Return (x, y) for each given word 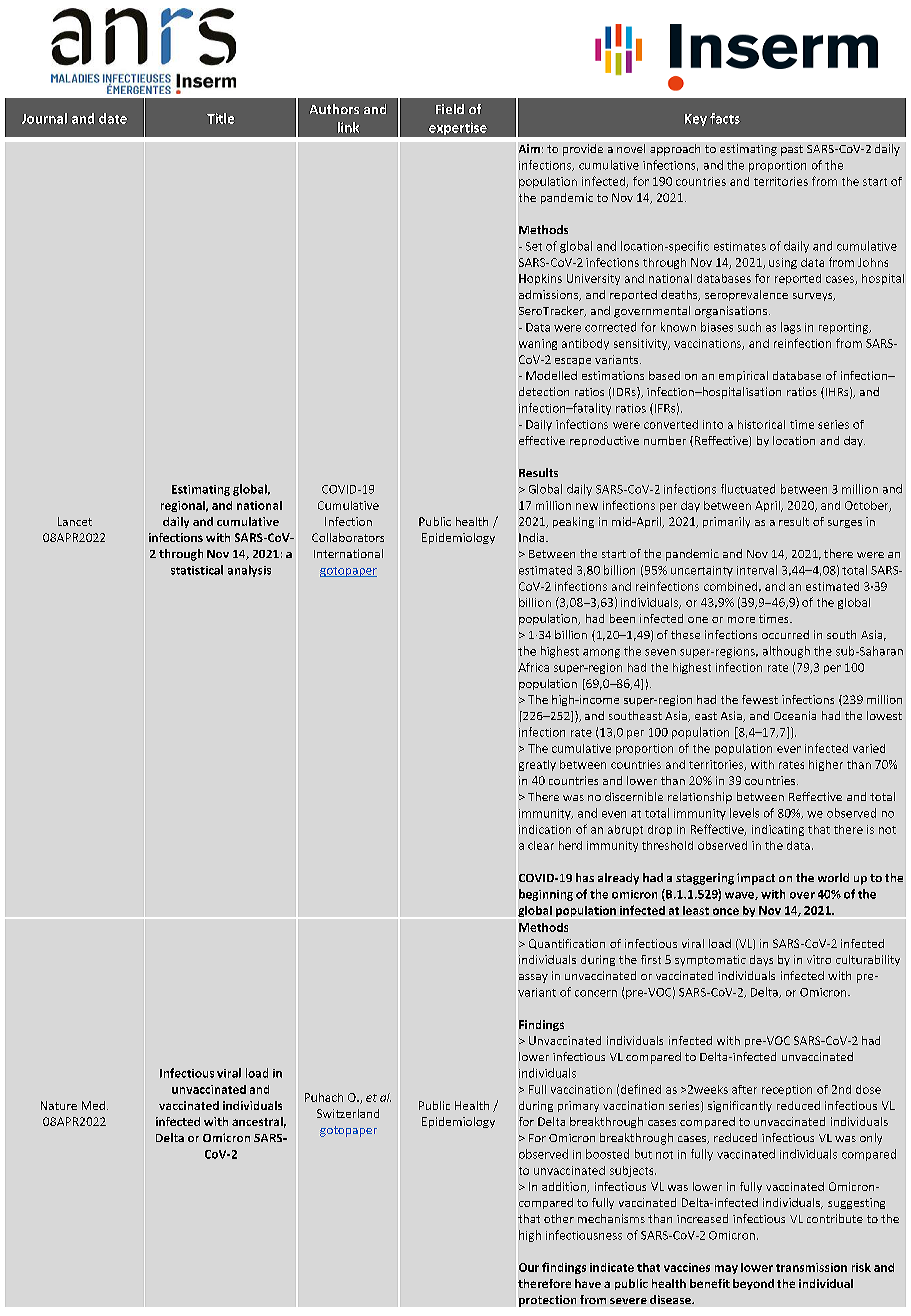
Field (450, 109)
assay (533, 978)
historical (761, 424)
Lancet (75, 521)
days (761, 960)
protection (547, 1301)
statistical (197, 570)
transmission (811, 1267)
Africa (533, 667)
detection (544, 391)
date (113, 118)
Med (93, 1105)
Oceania (795, 715)
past (792, 150)
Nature (59, 1105)
